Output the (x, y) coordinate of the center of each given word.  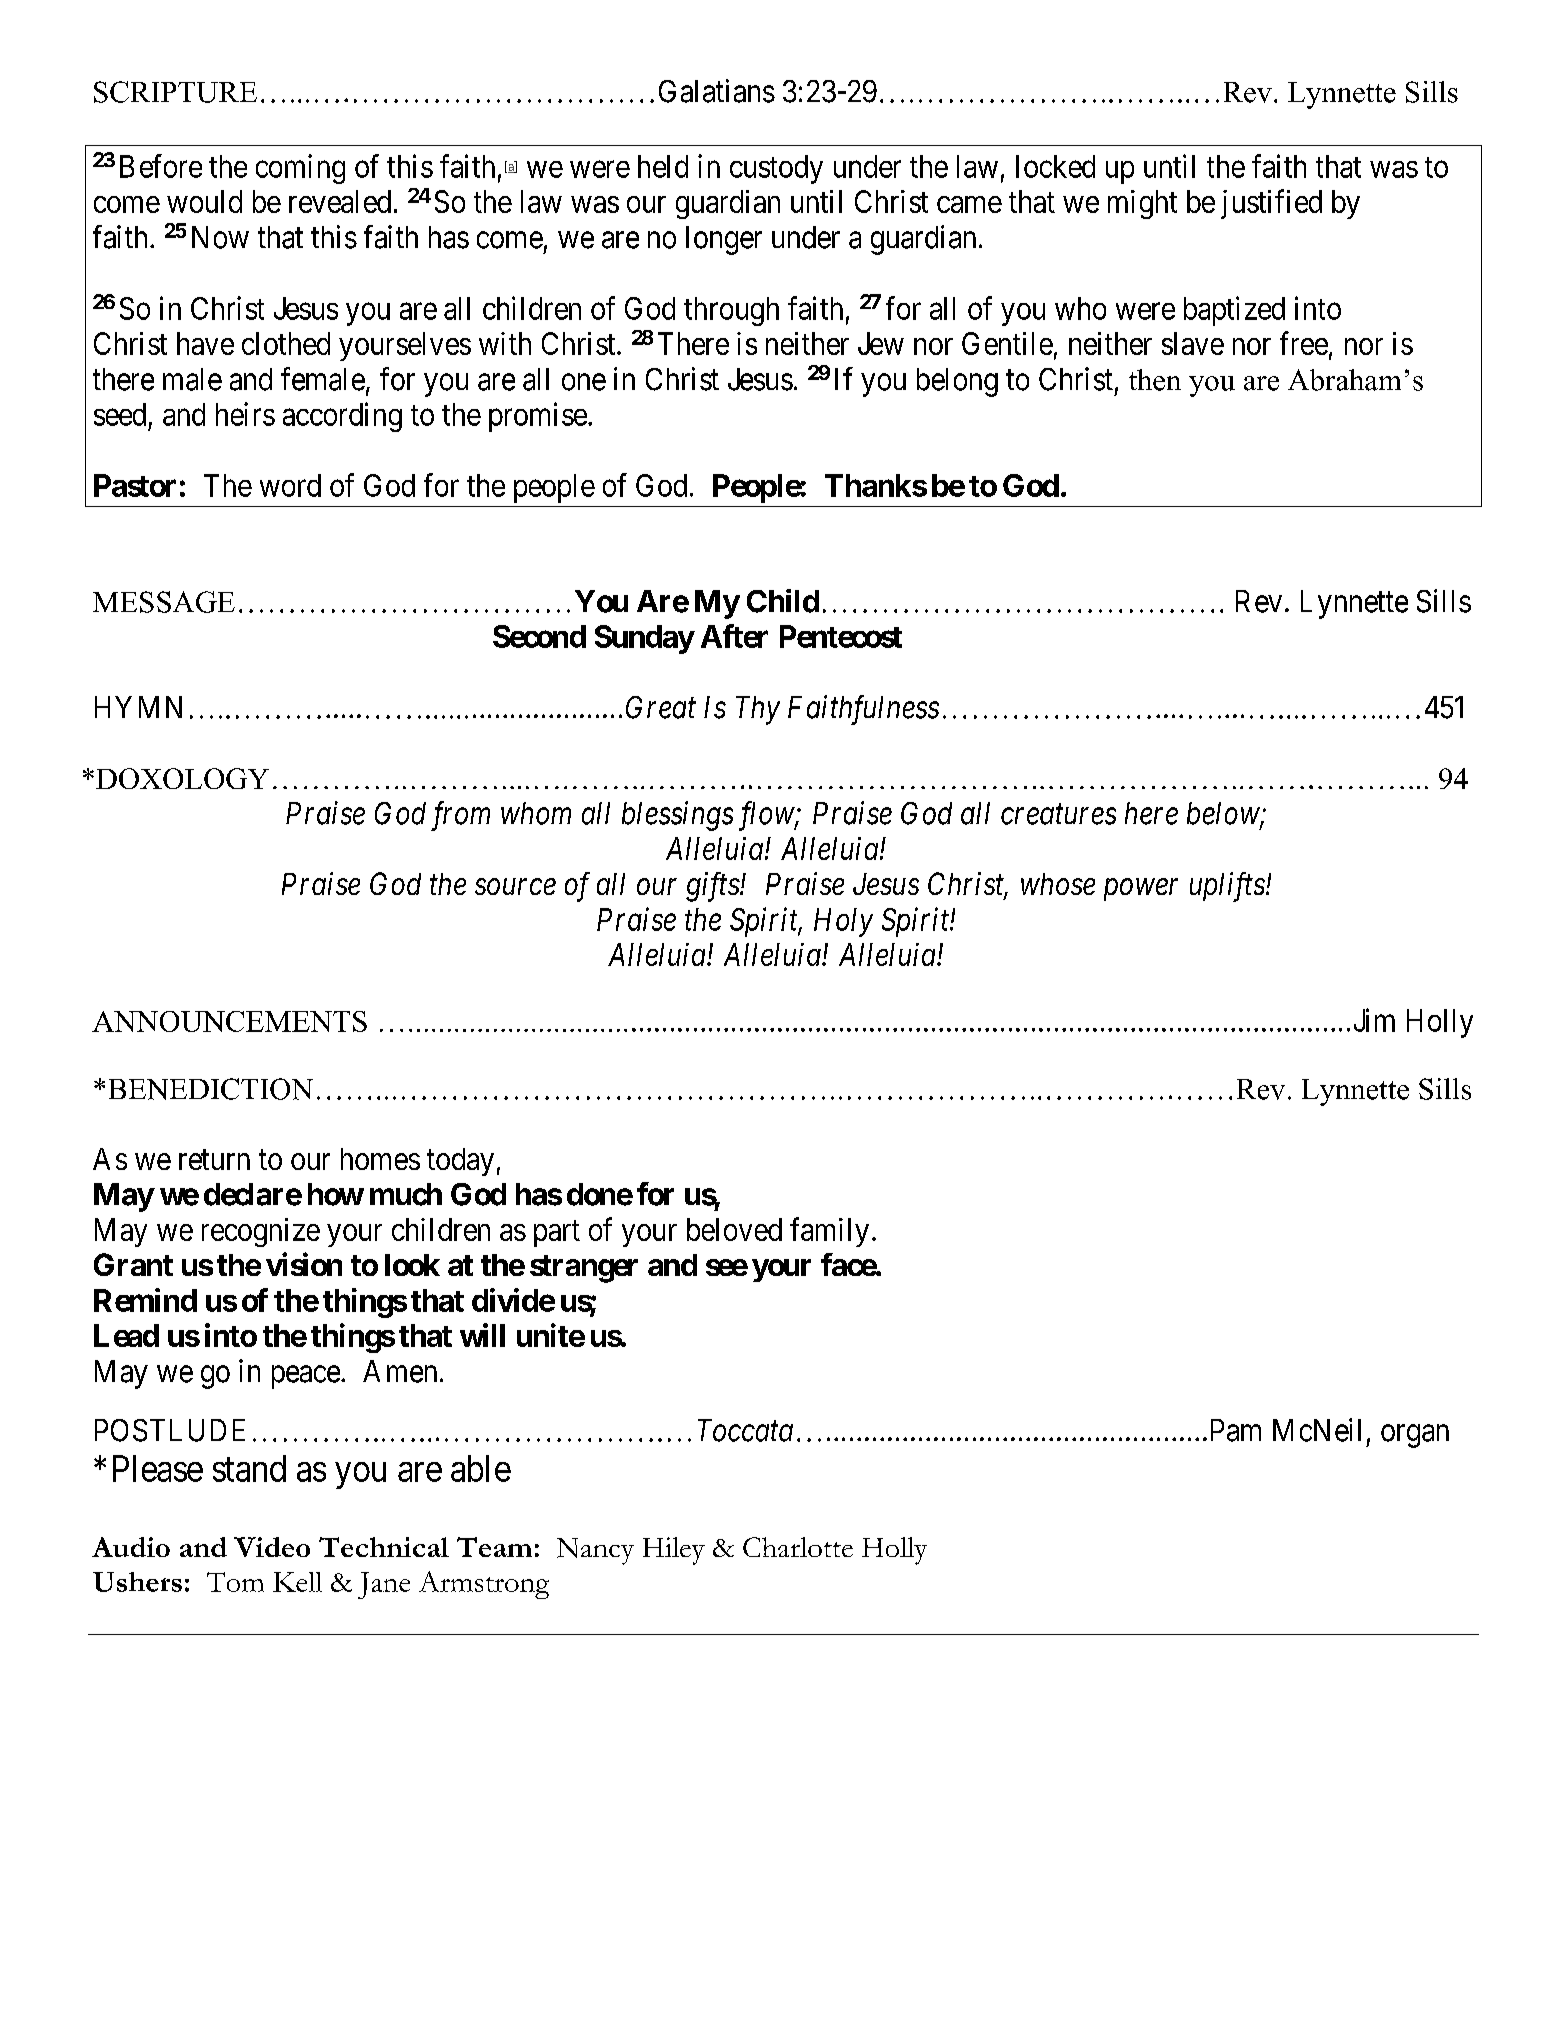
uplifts (1227, 887)
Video (272, 1547)
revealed (340, 201)
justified (1271, 204)
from (460, 816)
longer (724, 240)
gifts (713, 887)
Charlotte (798, 1547)
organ (1415, 1436)
